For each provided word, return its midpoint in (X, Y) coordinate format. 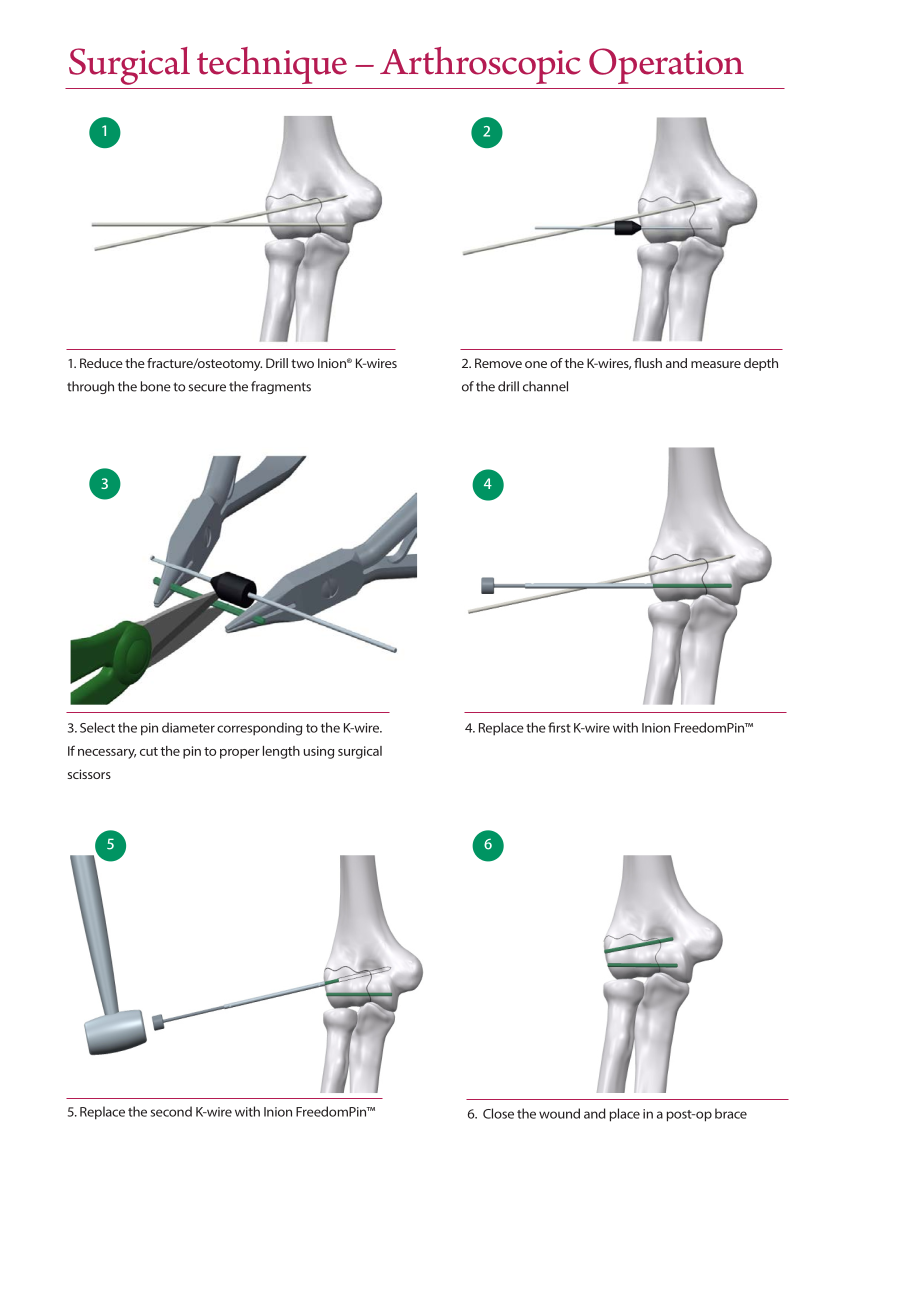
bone (156, 386)
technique (272, 65)
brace (731, 1113)
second (171, 1111)
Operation (666, 66)
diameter (188, 727)
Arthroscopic (480, 65)
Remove (498, 363)
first (559, 727)
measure (716, 364)
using (319, 752)
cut (149, 751)
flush (648, 363)
